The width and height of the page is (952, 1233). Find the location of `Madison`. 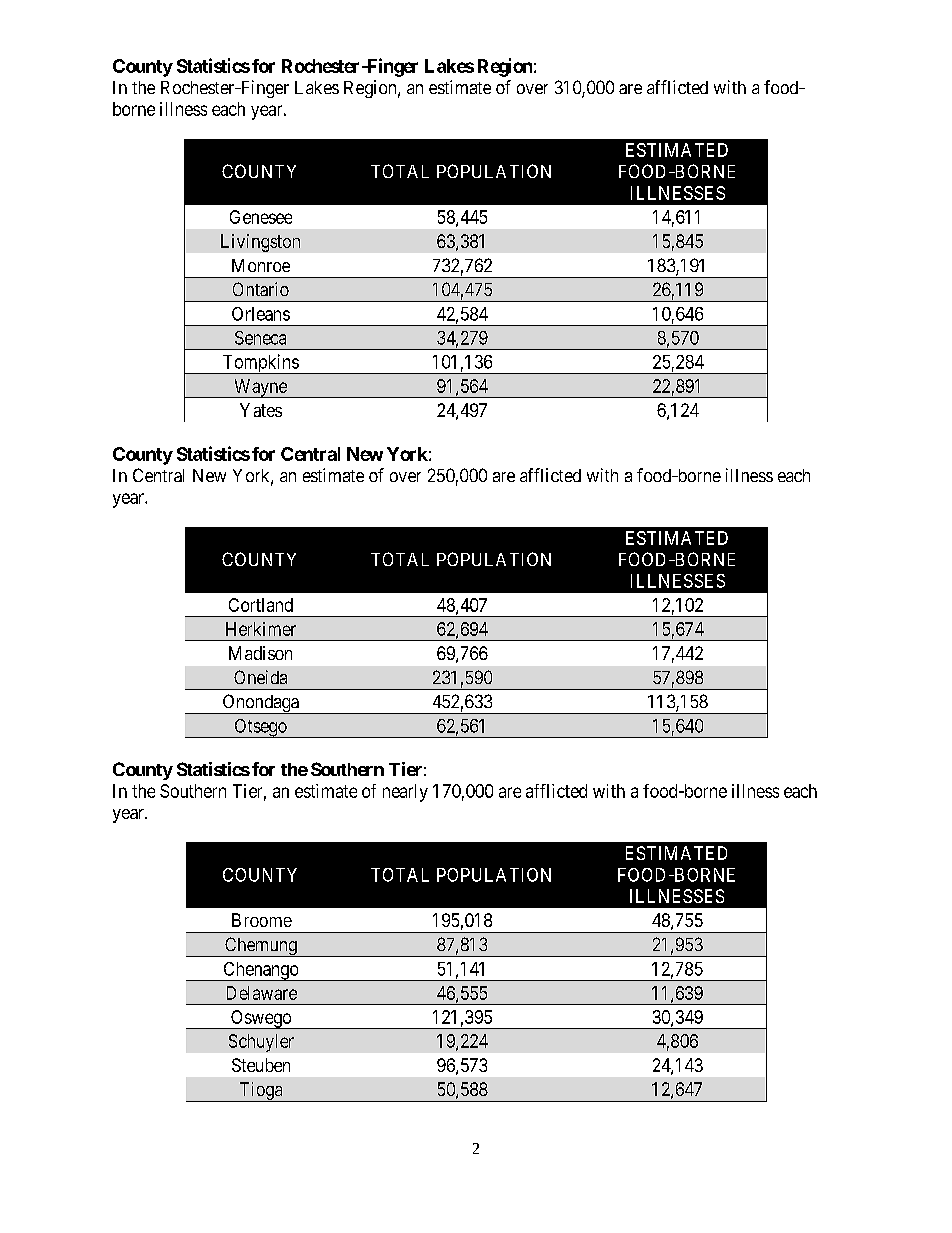

Madison is located at coordinates (260, 653).
